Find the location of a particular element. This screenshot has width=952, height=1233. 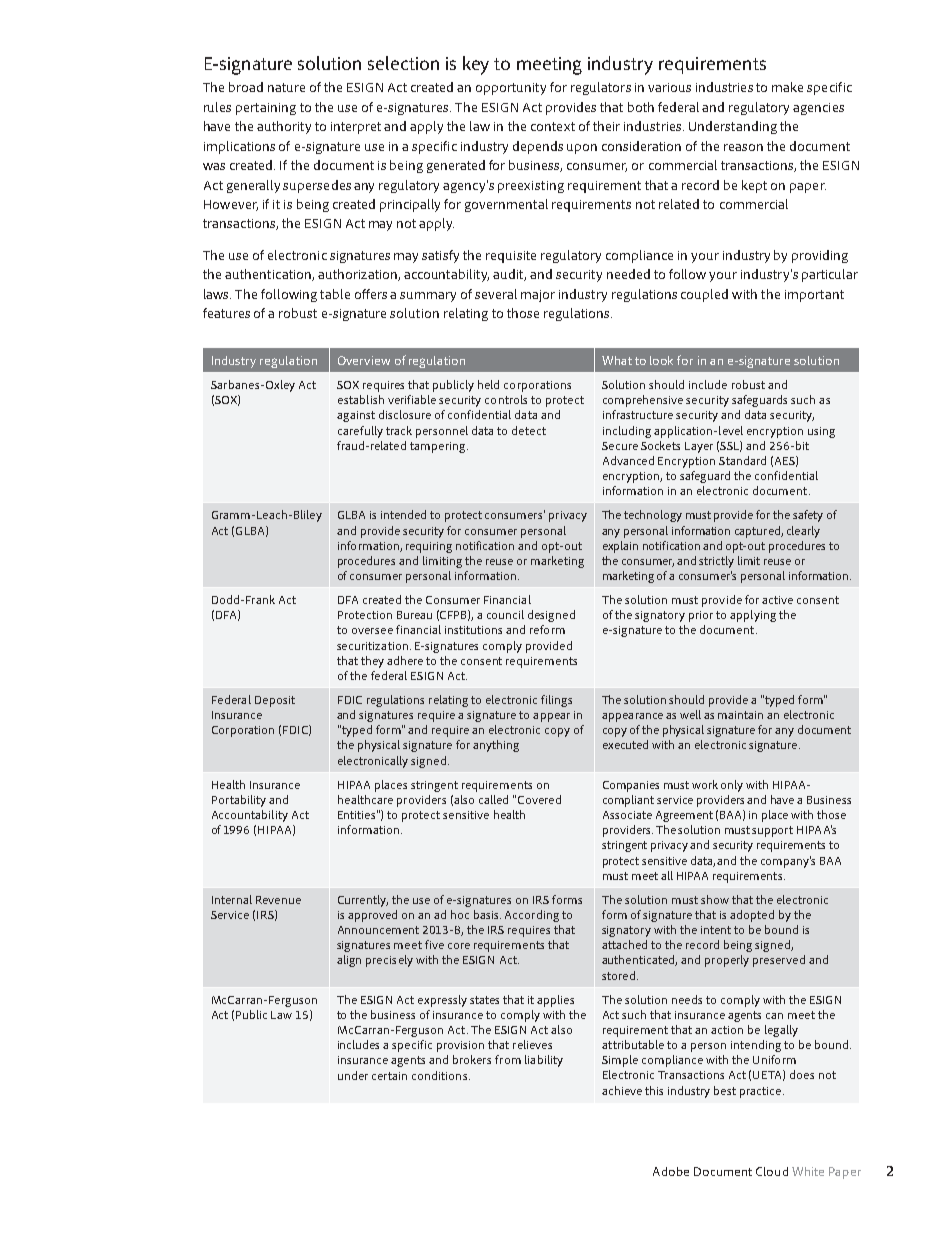

Portability is located at coordinates (239, 801).
